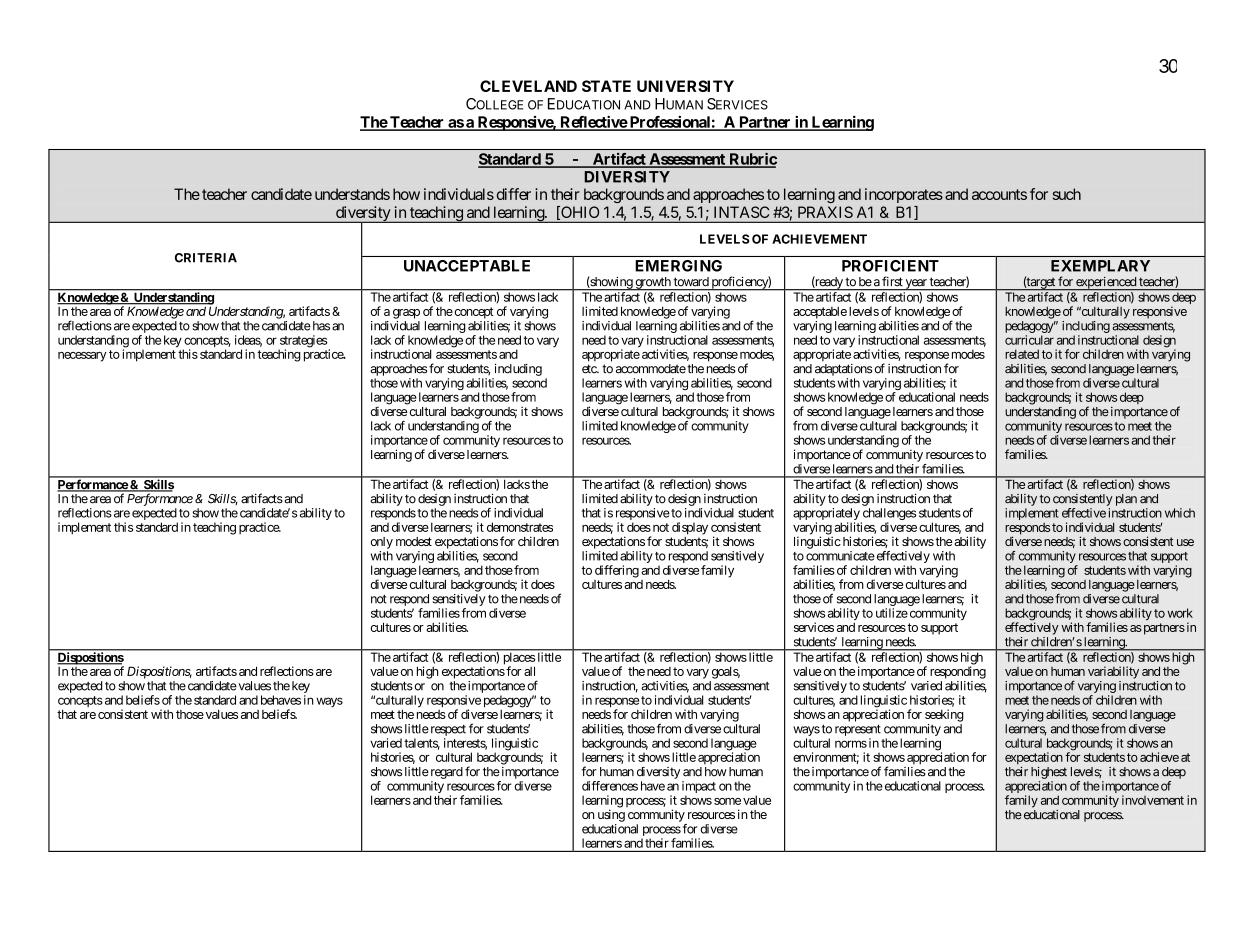 The image size is (1233, 952). I want to click on such, so click(1067, 194).
